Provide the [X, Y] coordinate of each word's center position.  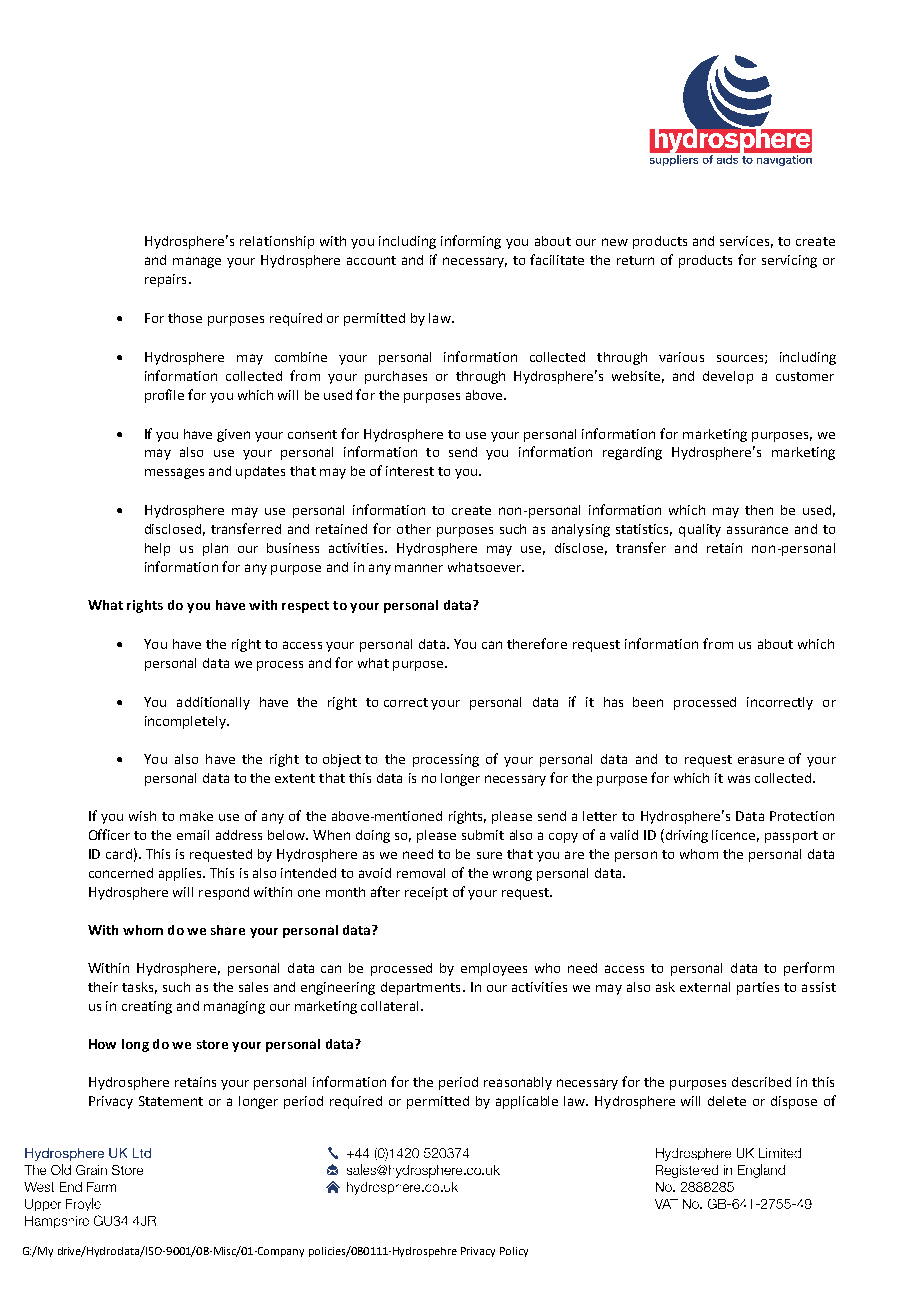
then [759, 510]
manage [197, 262]
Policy [514, 1252]
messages [174, 473]
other [414, 529]
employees [494, 969]
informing [471, 242]
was [739, 779]
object [342, 760]
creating [147, 1007]
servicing [789, 261]
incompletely [186, 722]
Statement [171, 1101]
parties [758, 988]
